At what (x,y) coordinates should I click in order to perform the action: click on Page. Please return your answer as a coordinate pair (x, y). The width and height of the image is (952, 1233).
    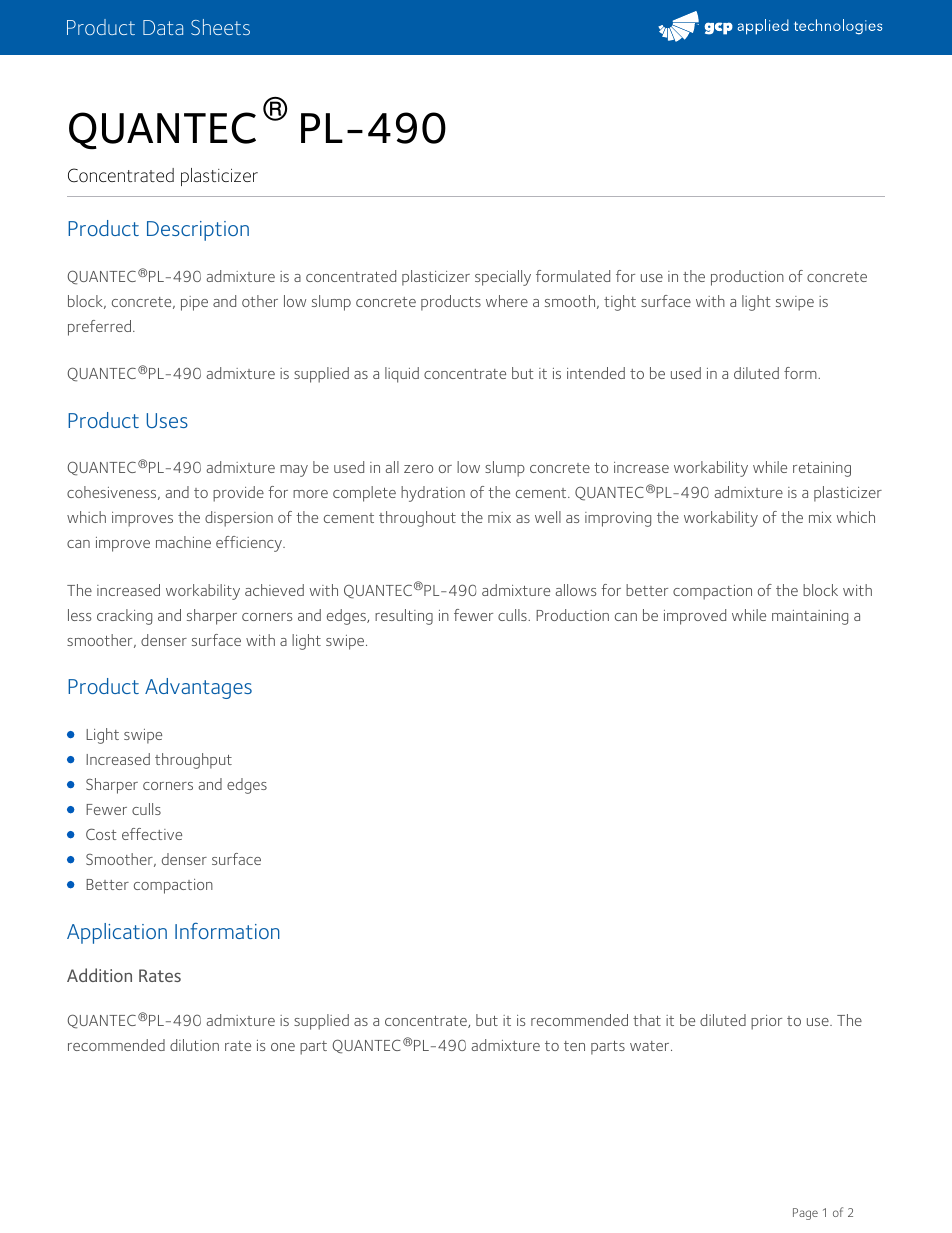
    Looking at the image, I should click on (805, 1214).
